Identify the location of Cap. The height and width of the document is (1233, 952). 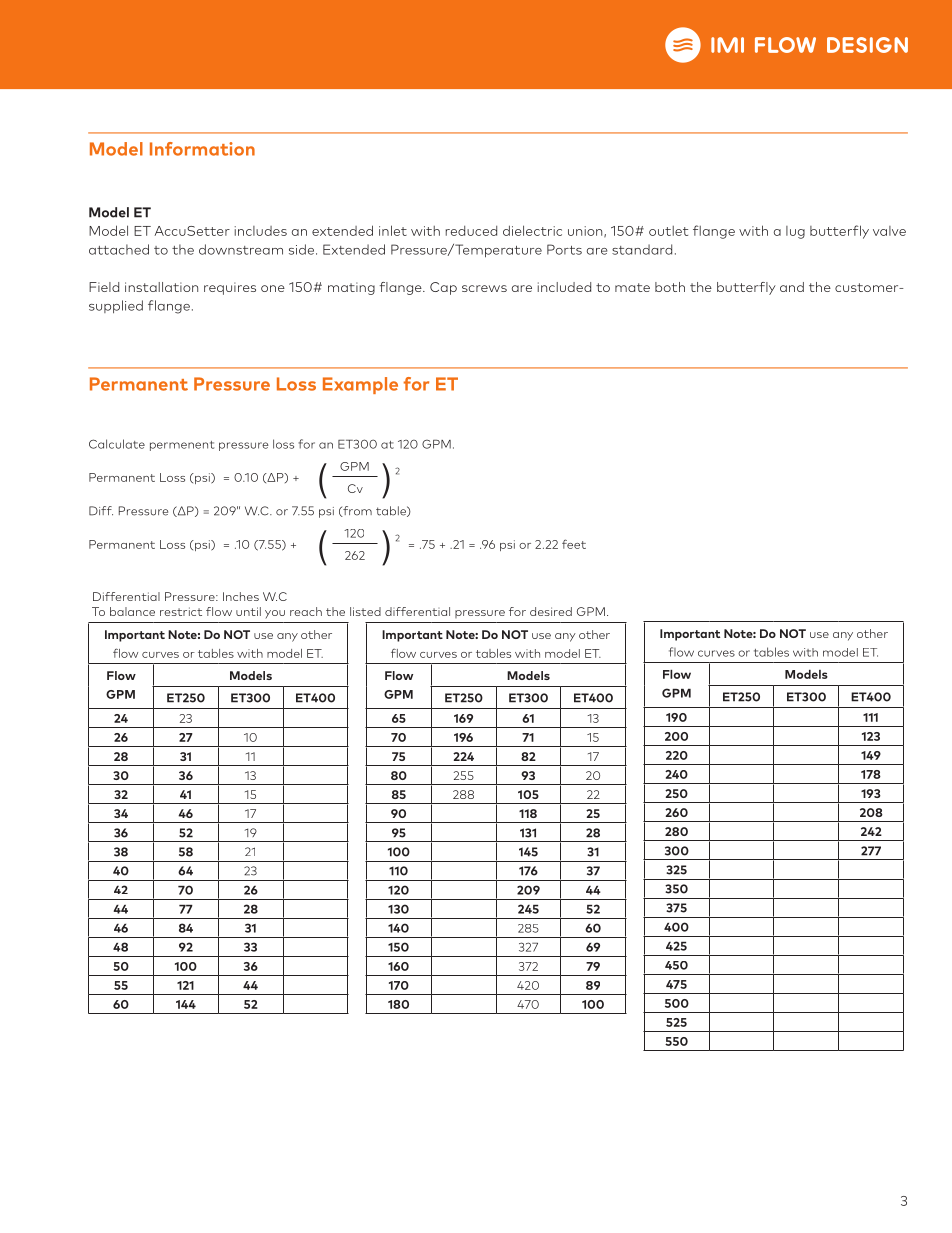
(443, 288).
